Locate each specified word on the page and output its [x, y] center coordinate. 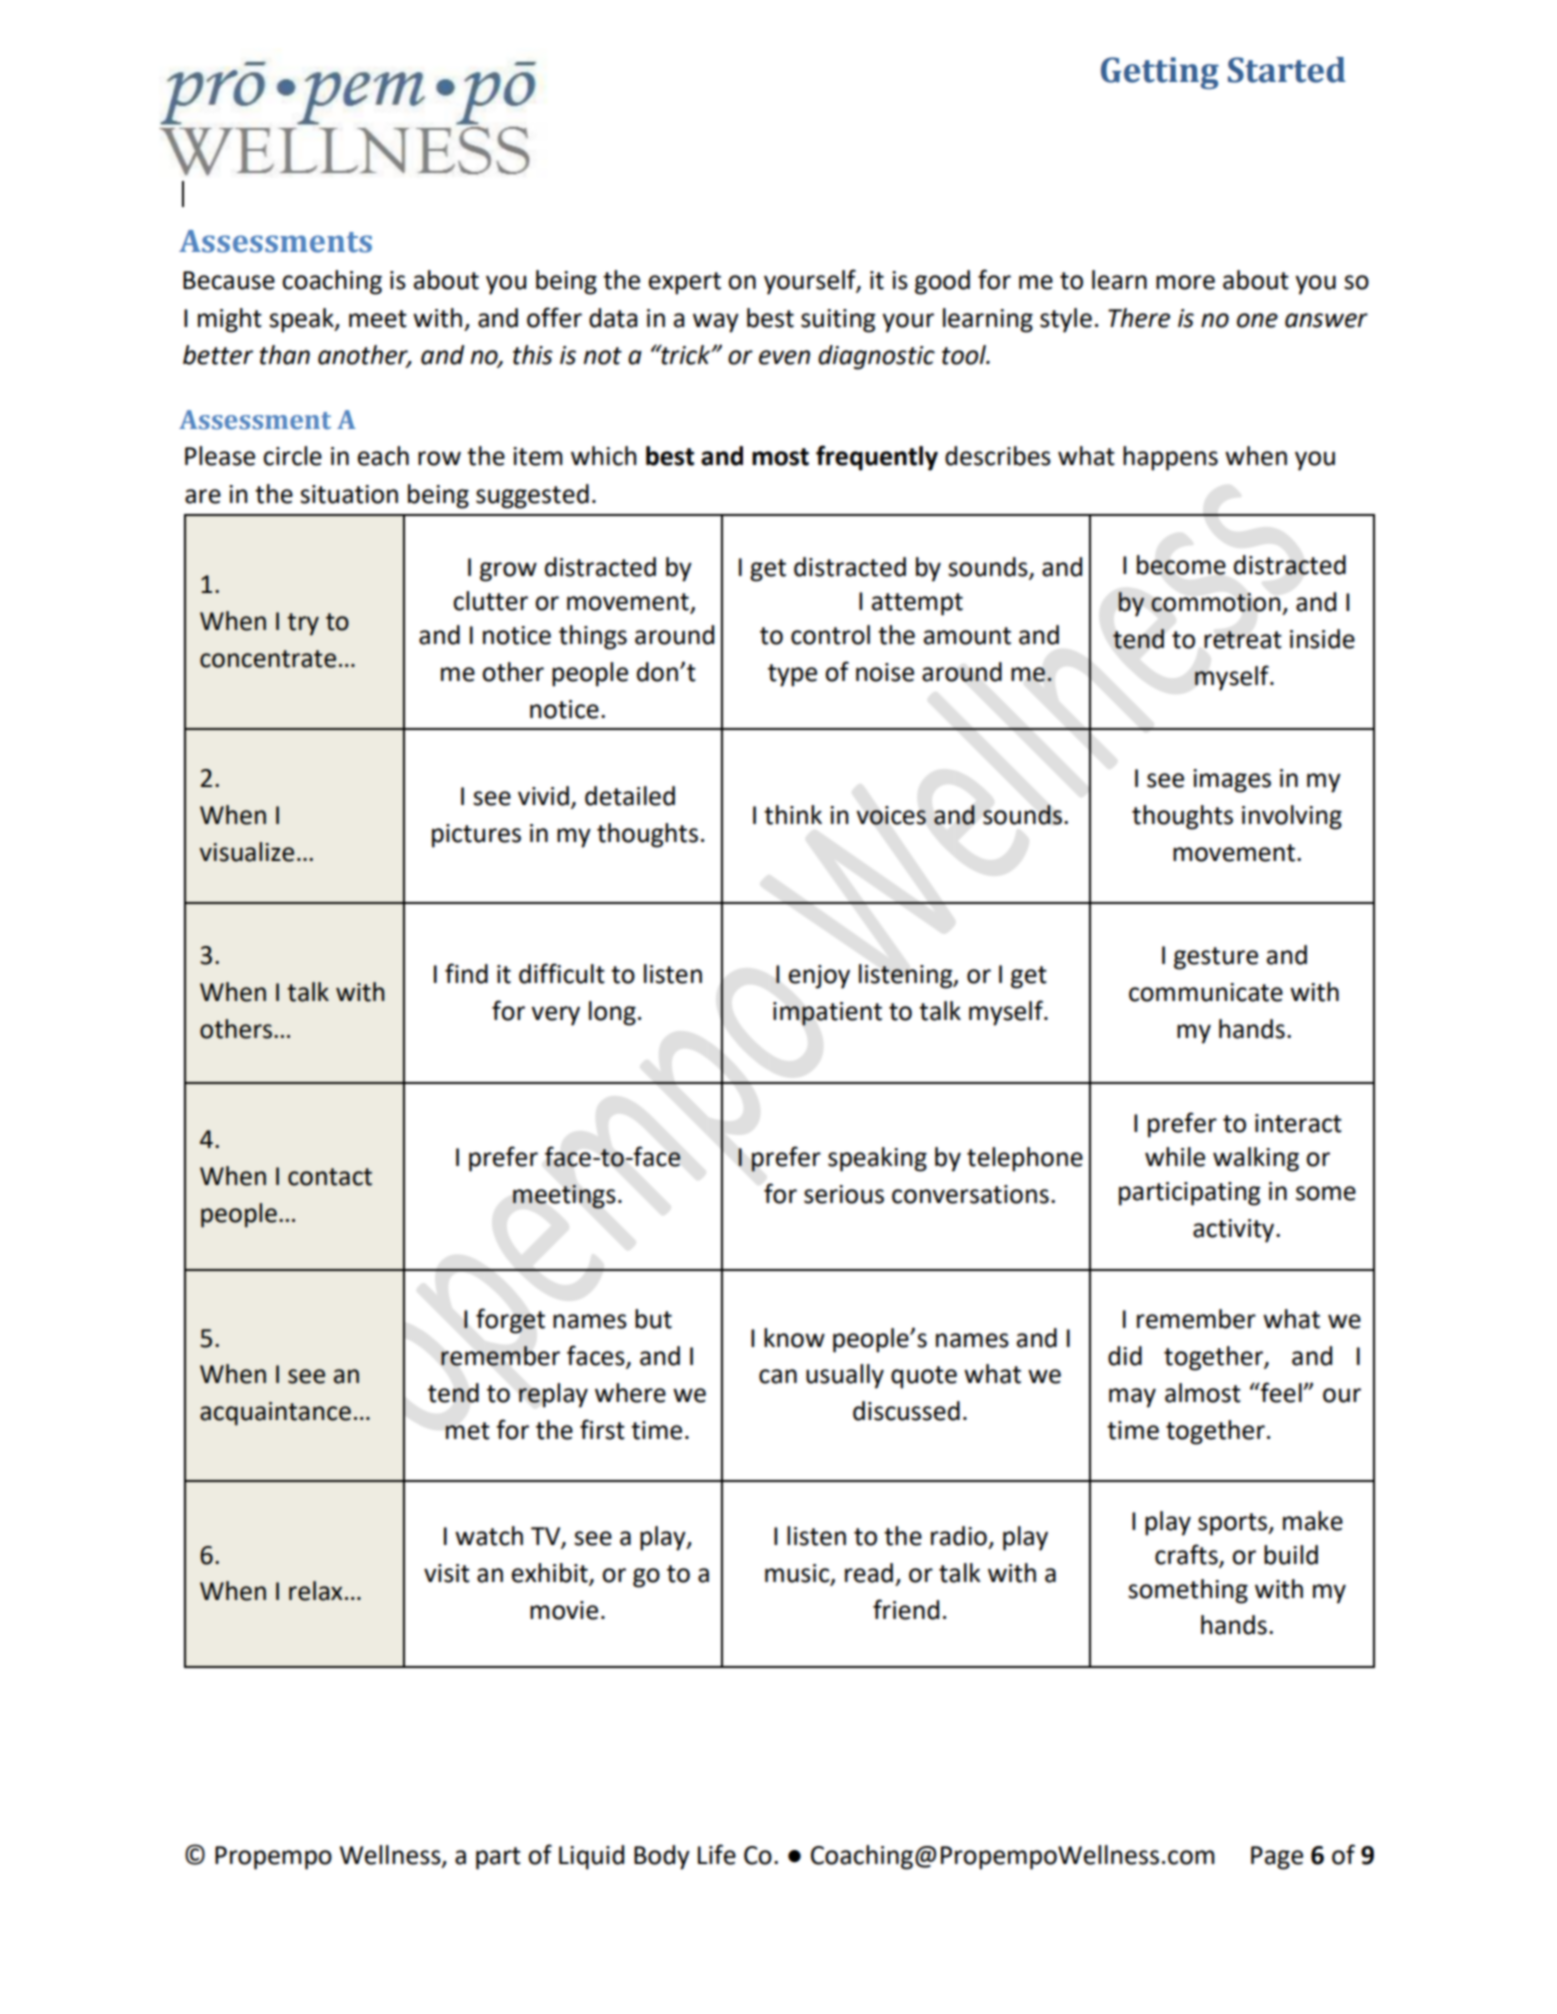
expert [685, 283]
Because [229, 280]
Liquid [591, 1857]
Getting [1160, 73]
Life [717, 1854]
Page [1277, 1858]
